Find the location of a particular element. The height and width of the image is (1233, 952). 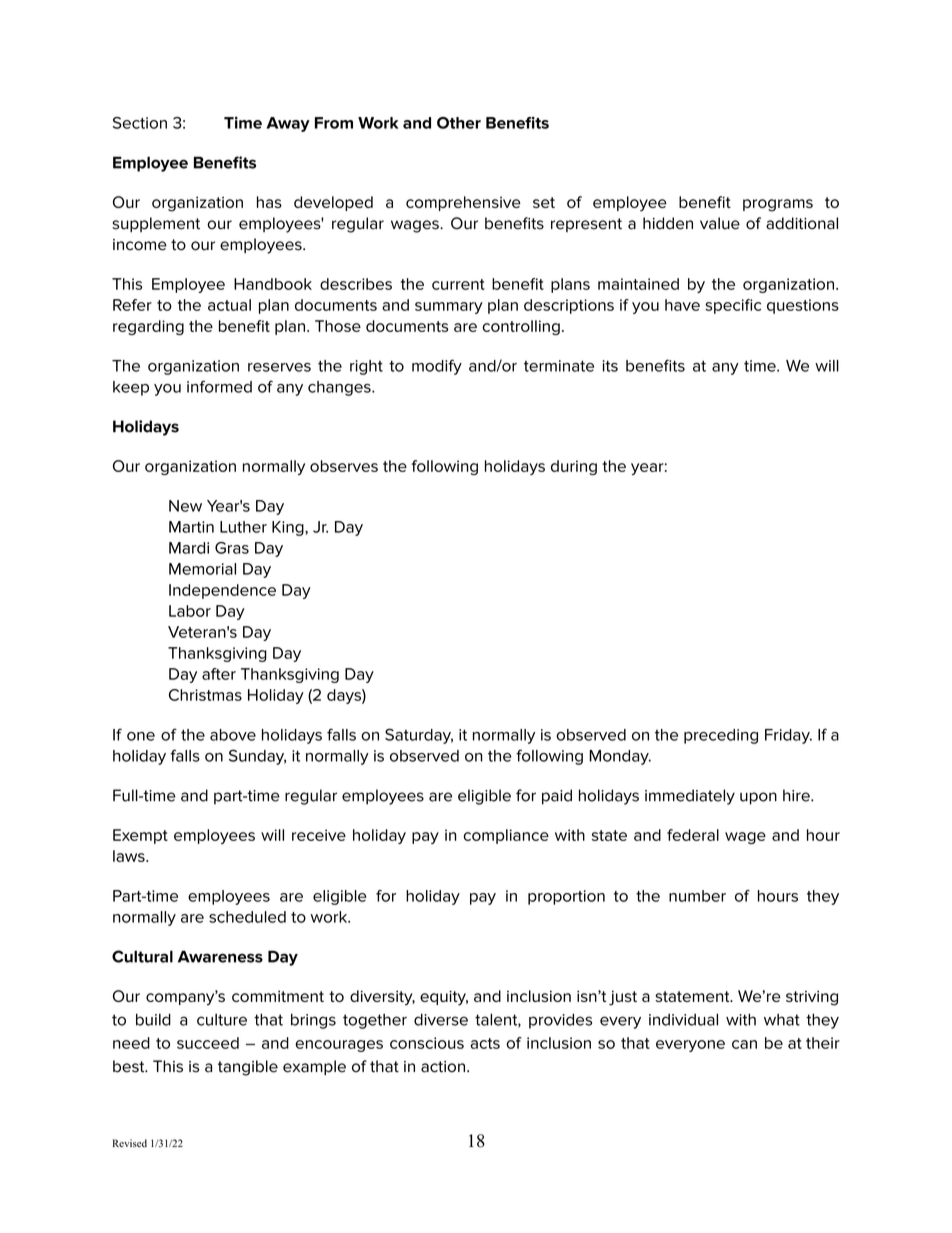

during is located at coordinates (574, 467).
